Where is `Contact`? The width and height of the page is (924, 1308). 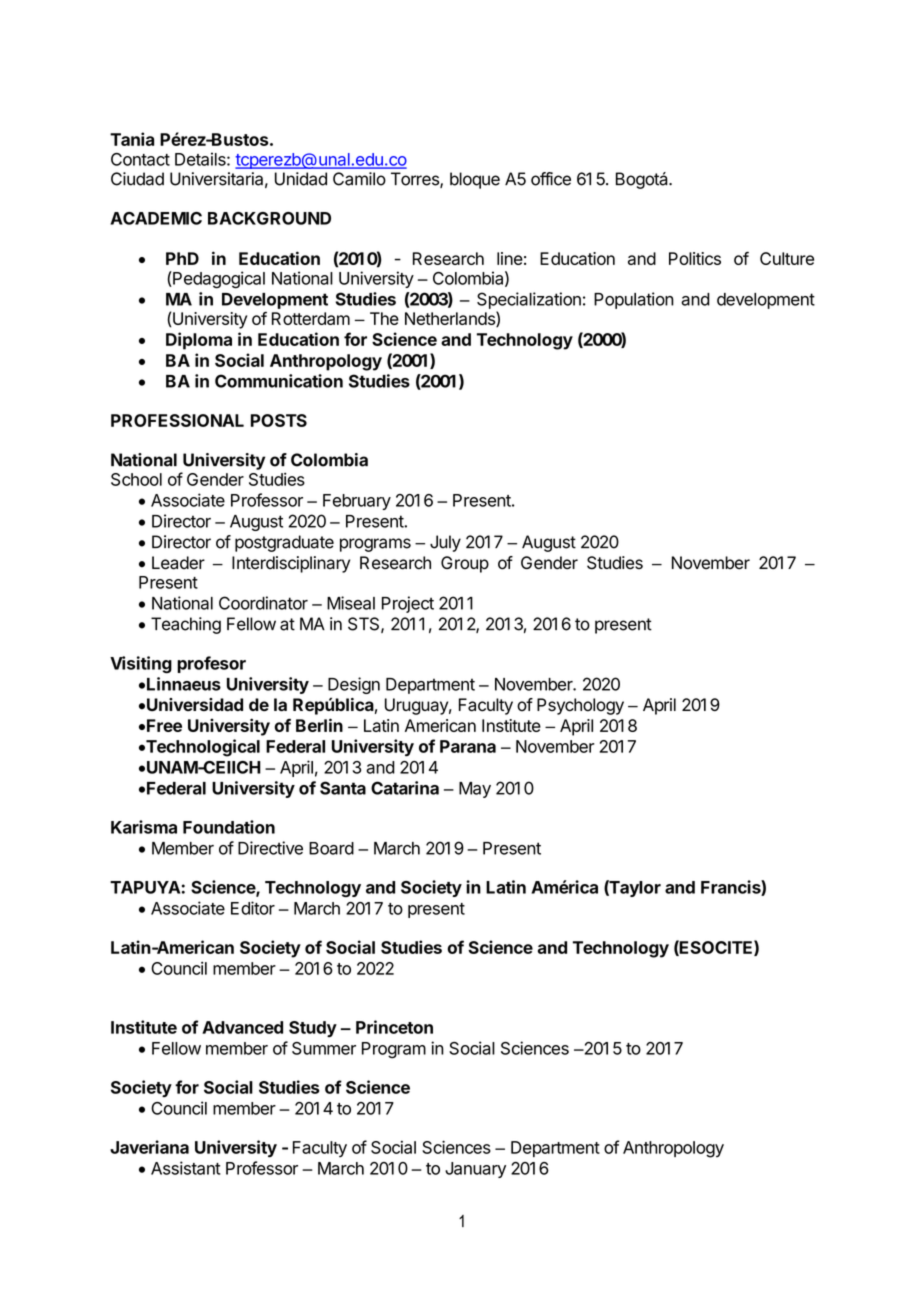 Contact is located at coordinates (140, 159).
